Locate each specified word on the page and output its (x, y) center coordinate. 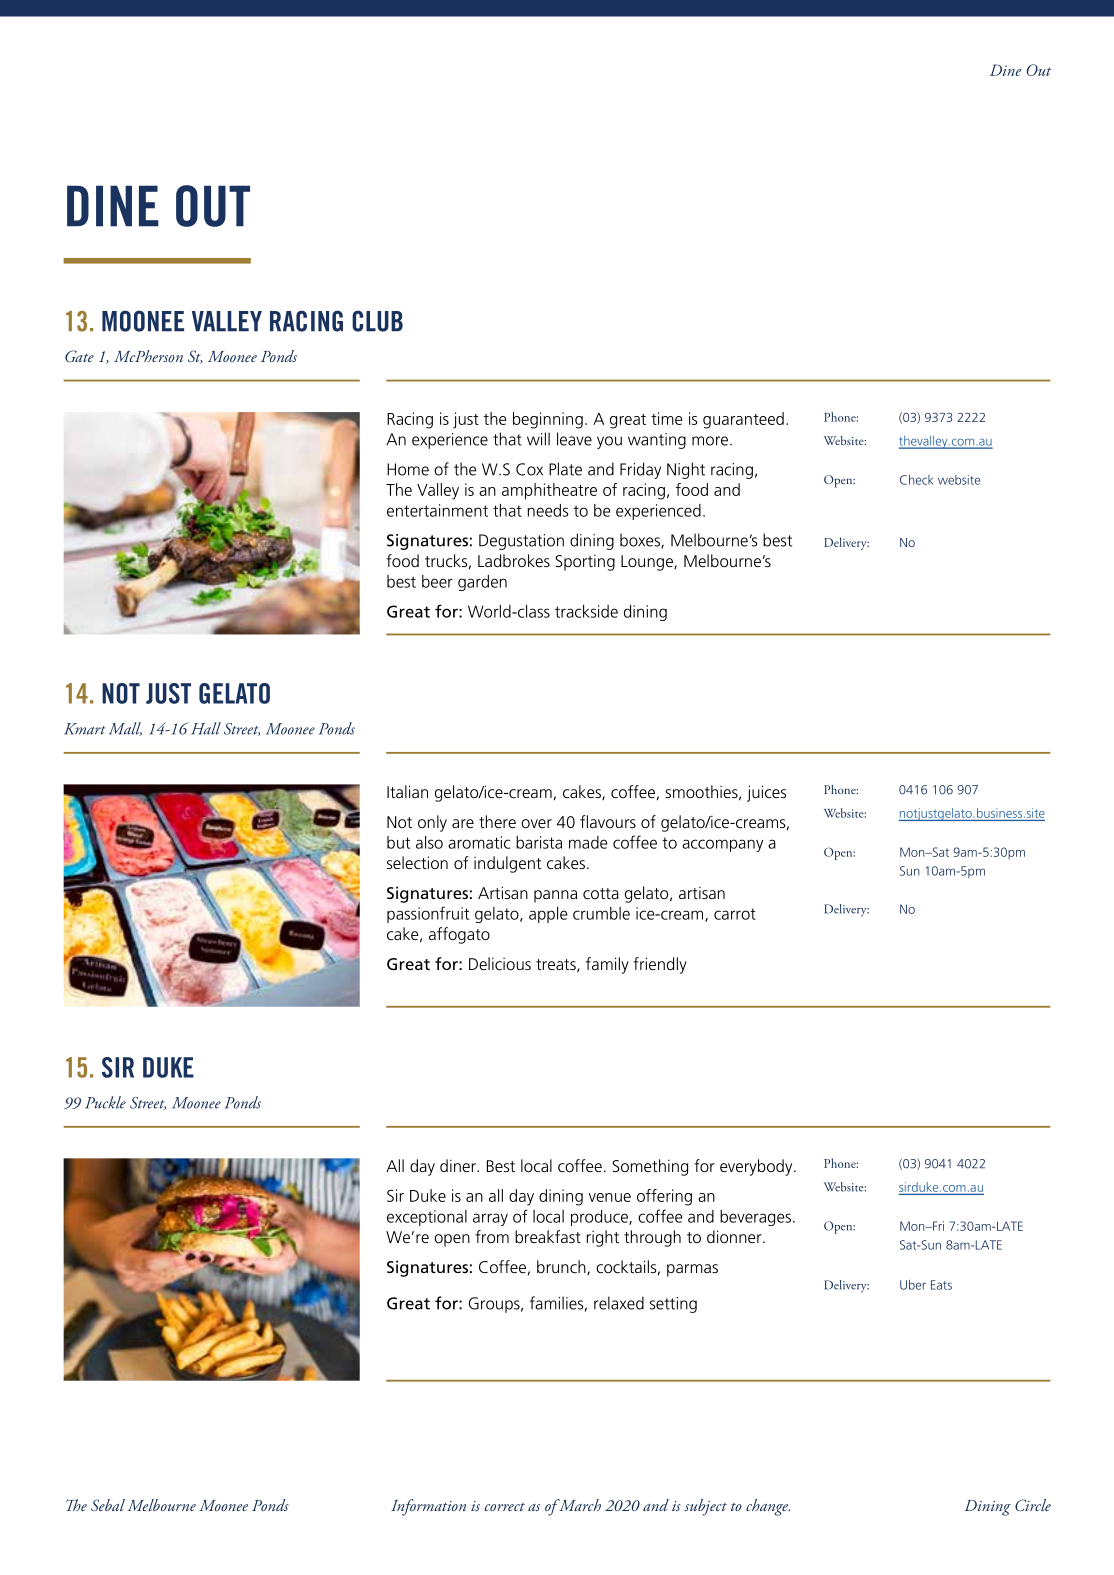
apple (548, 915)
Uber (913, 1284)
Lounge (648, 563)
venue (610, 1197)
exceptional (427, 1218)
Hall (206, 728)
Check (917, 479)
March (579, 1505)
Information (428, 1507)
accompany (722, 845)
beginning (548, 420)
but (398, 842)
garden (482, 583)
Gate (79, 356)
